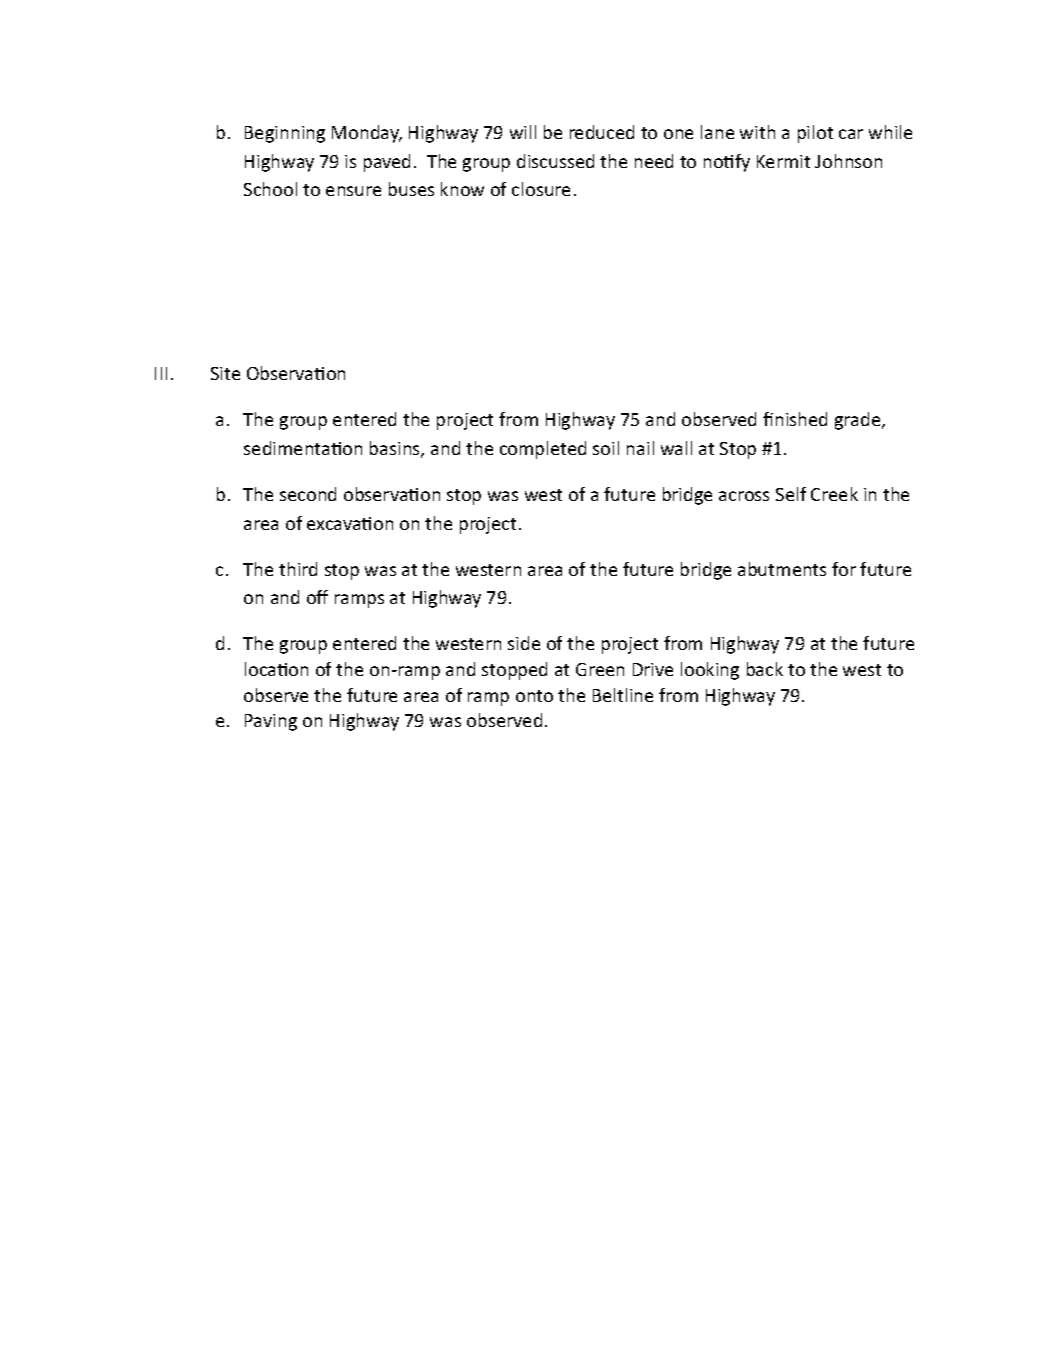  Describe the element at coordinates (783, 161) in the page. I see `Kermit` at that location.
